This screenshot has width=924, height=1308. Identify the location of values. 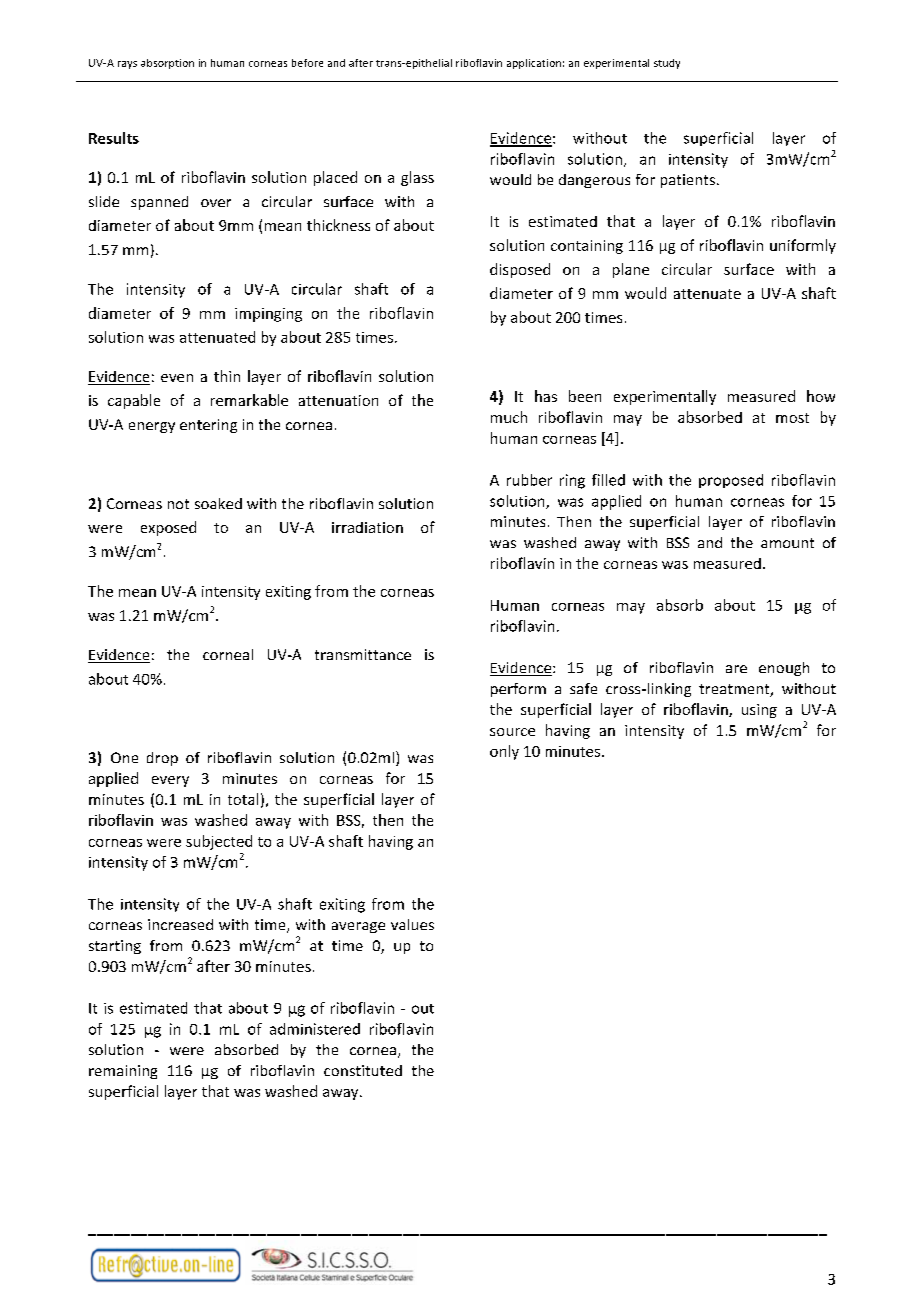
(412, 924).
